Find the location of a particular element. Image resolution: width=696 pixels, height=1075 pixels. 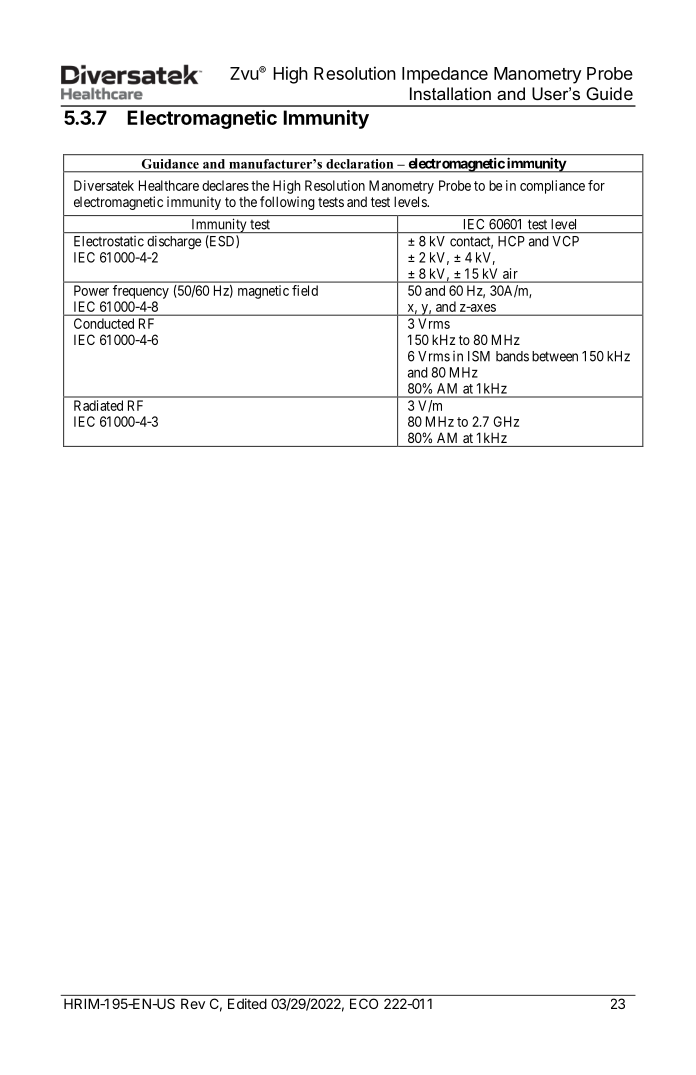

ECO is located at coordinates (364, 1003).
